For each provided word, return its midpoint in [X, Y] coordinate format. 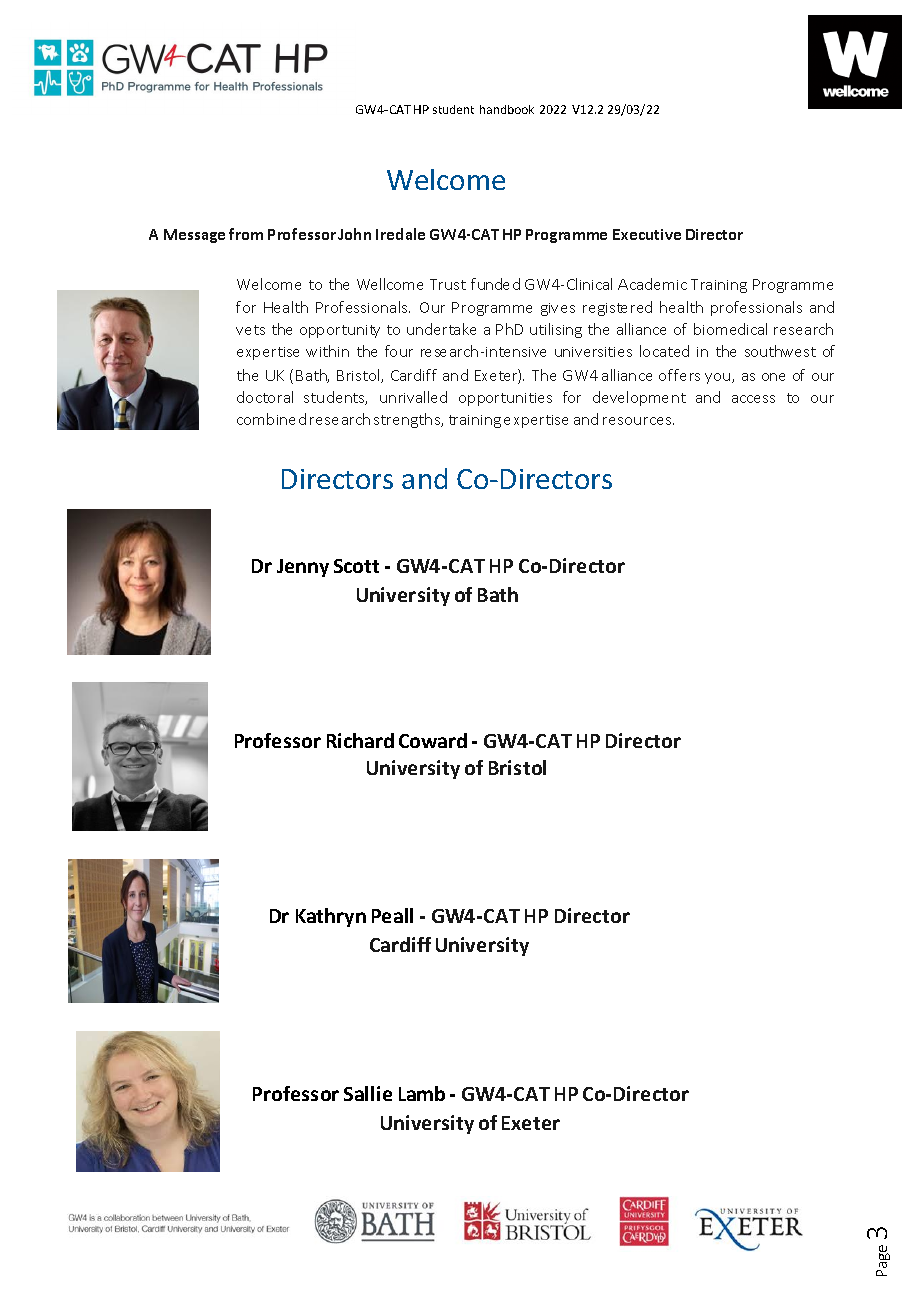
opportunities [505, 399]
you [719, 378]
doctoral [265, 397]
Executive [647, 234]
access [753, 399]
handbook [507, 109]
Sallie [368, 1093]
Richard [360, 740]
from [246, 234]
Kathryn [331, 917]
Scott [356, 566]
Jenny [303, 568]
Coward [433, 740]
